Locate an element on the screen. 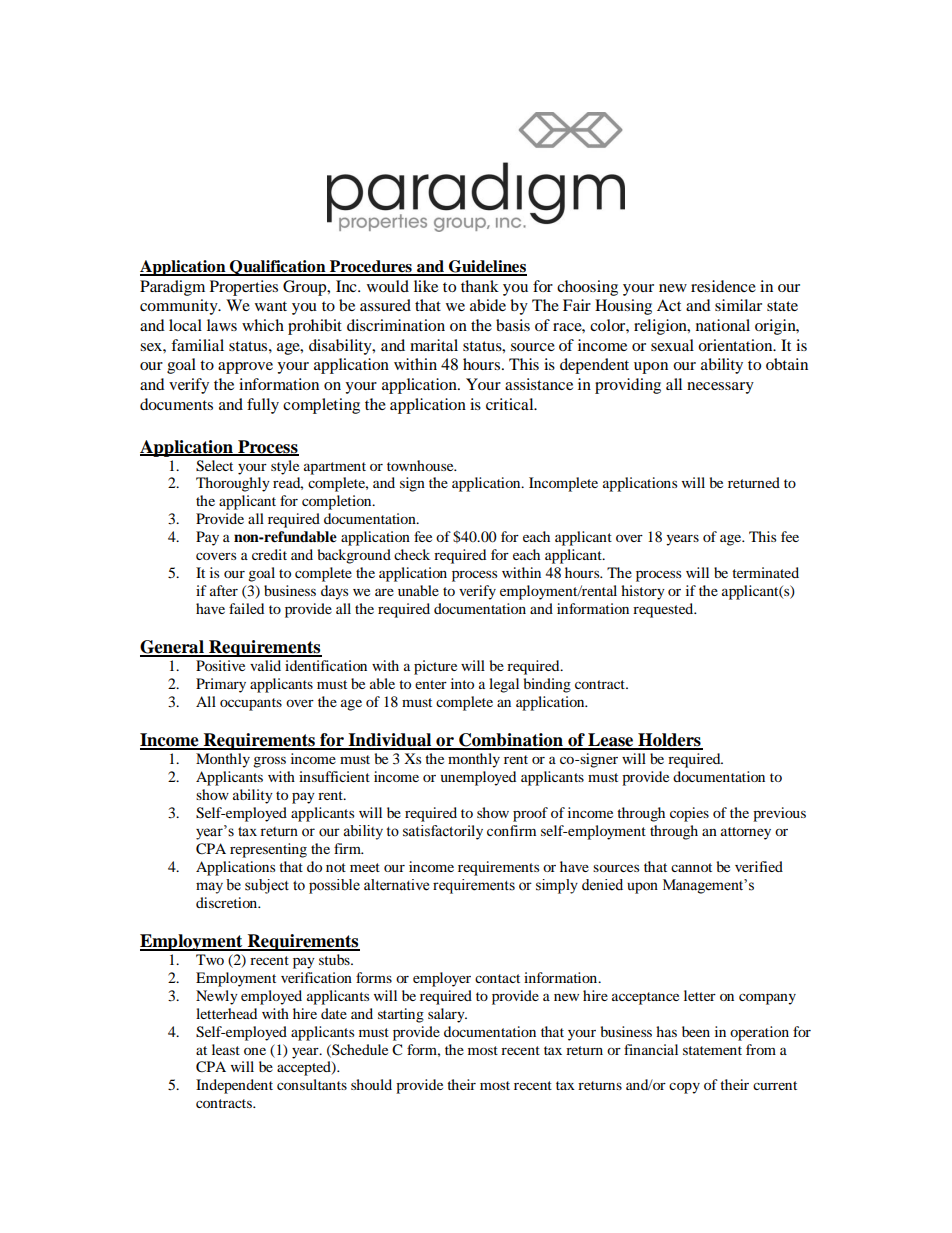 This screenshot has width=952, height=1233. Holders is located at coordinates (669, 741).
